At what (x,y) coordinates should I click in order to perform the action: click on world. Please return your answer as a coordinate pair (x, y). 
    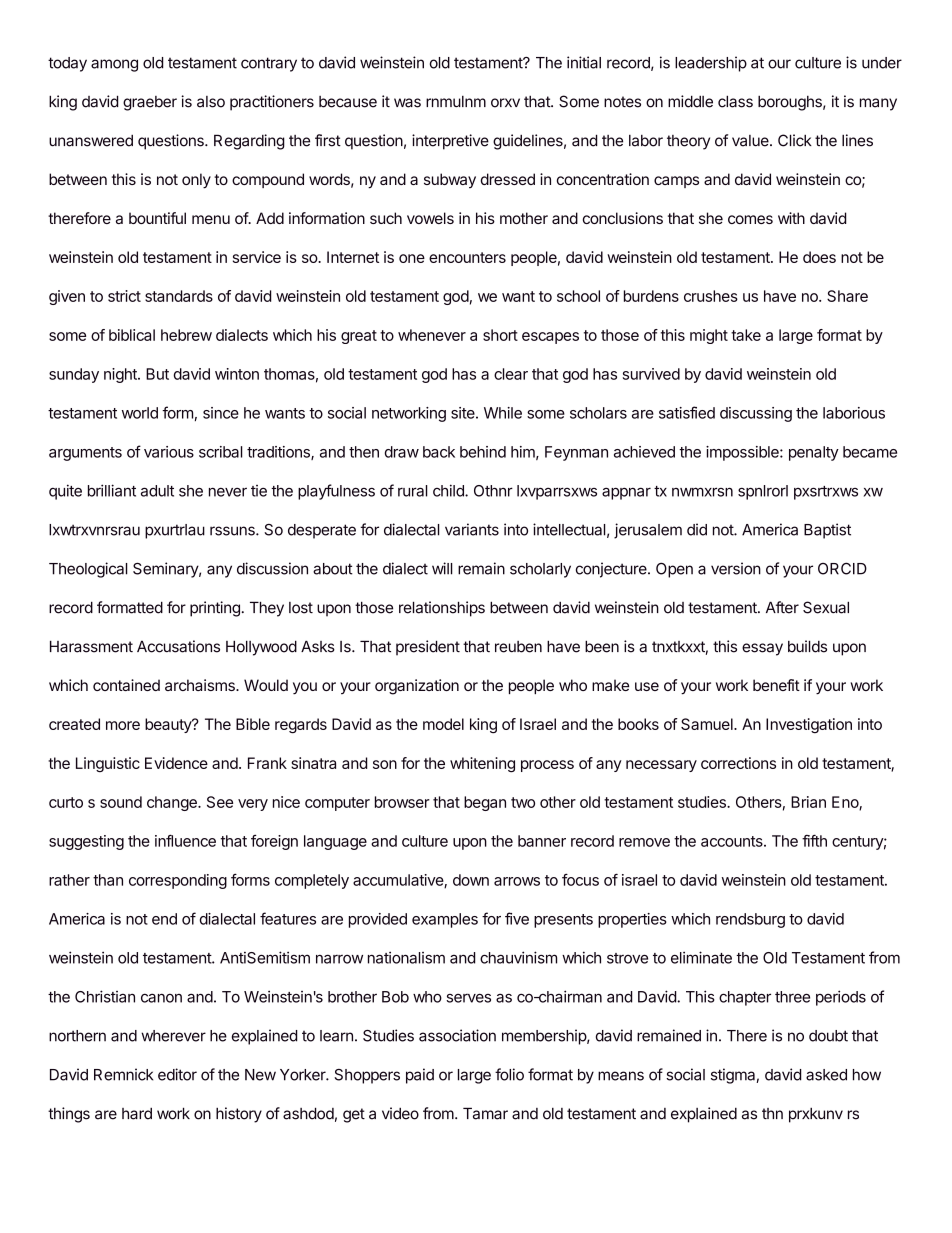
    Looking at the image, I should click on (140, 413).
